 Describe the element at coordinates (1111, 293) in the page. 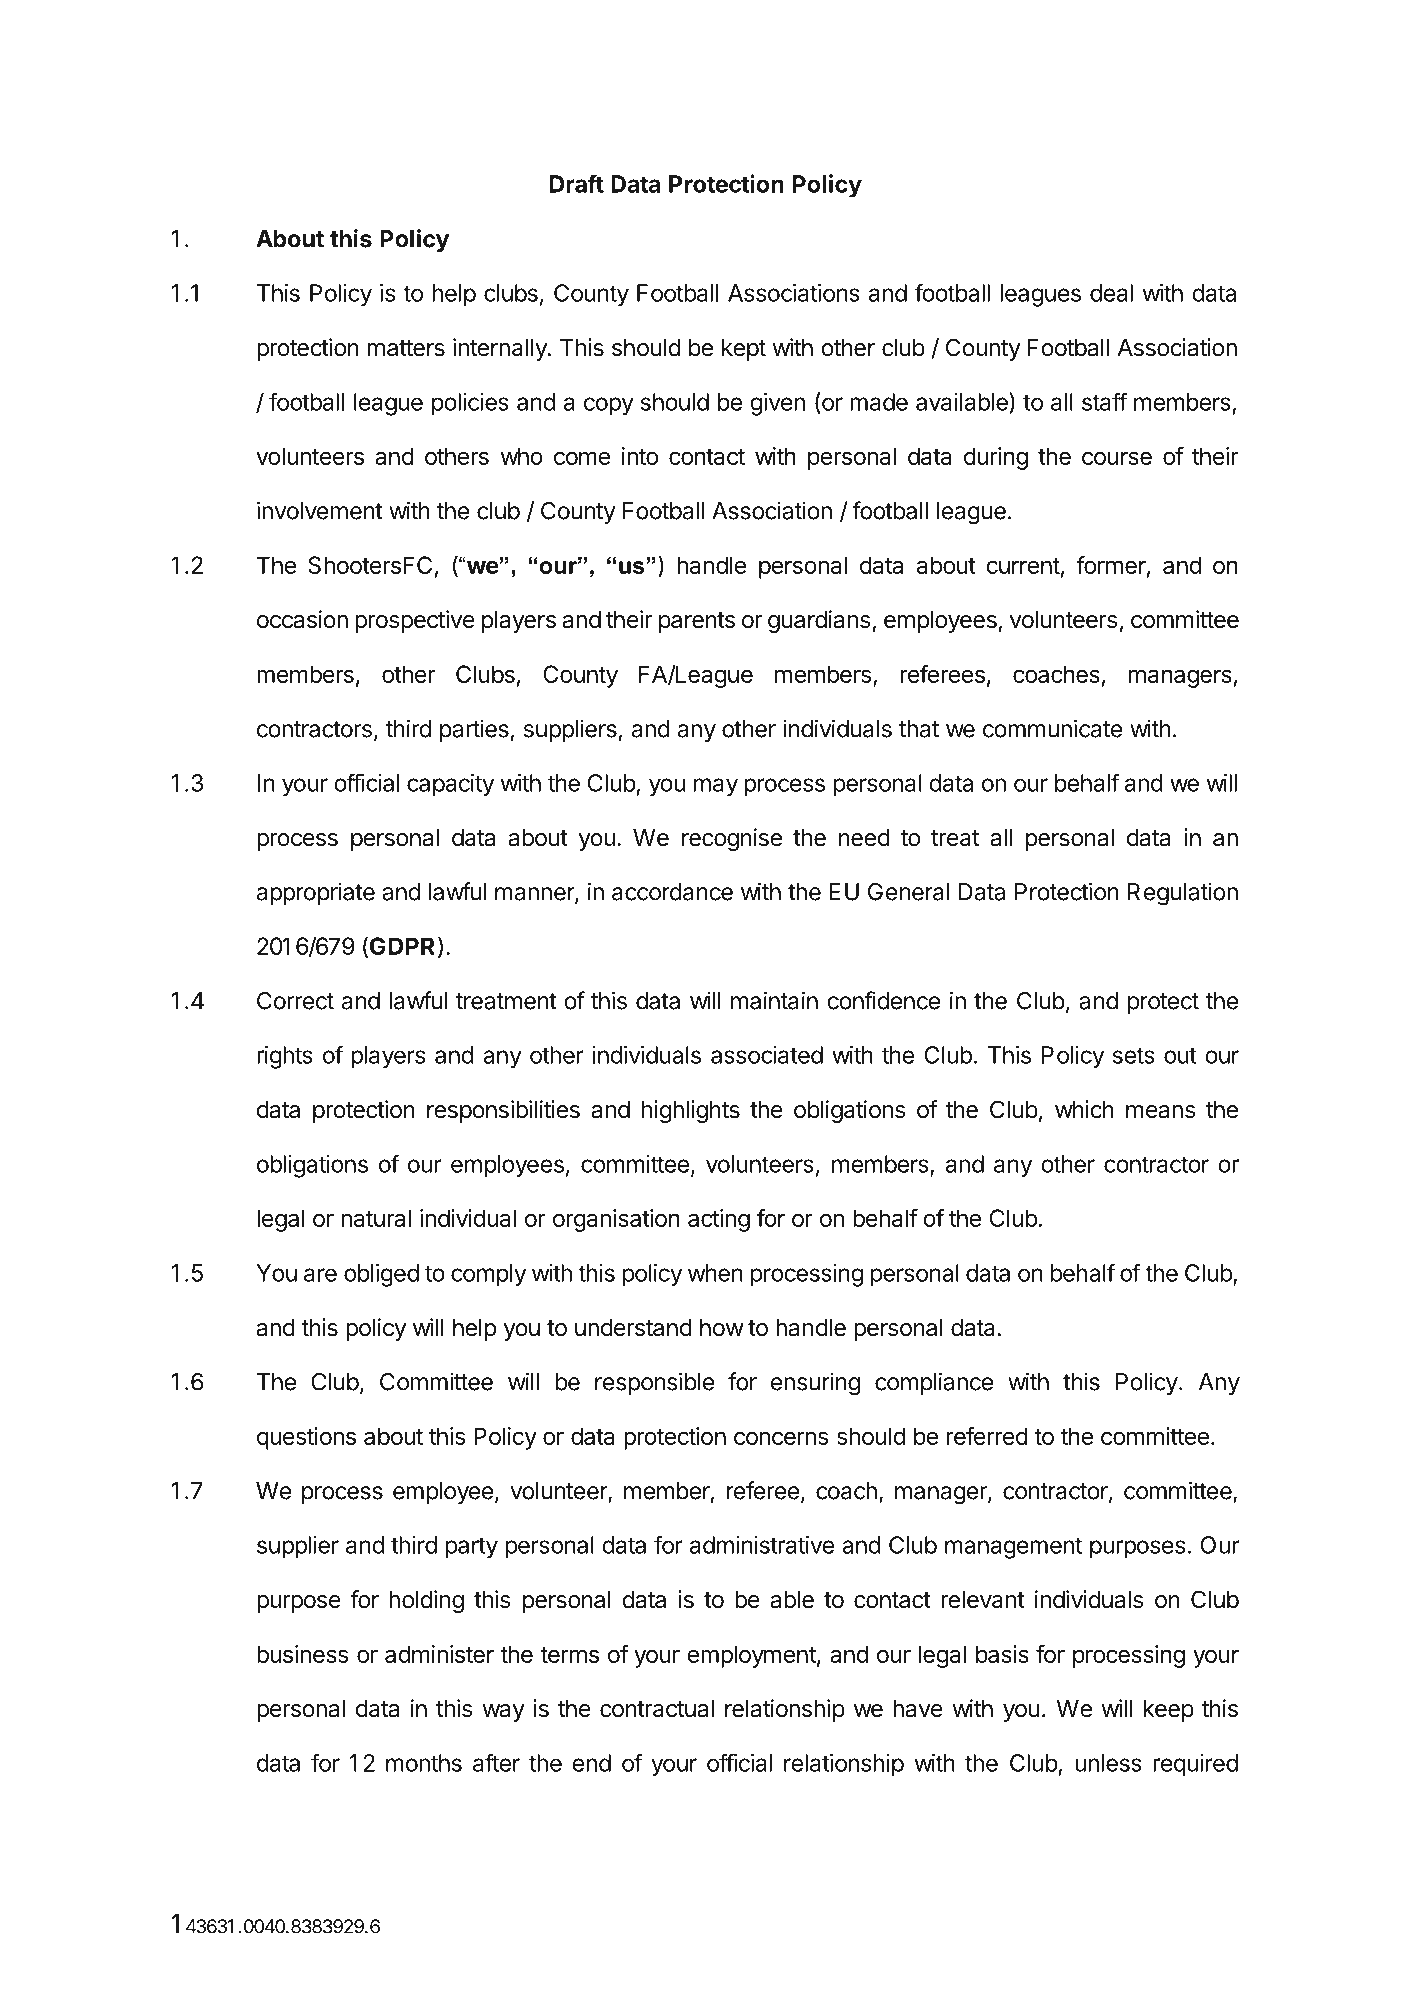

I see `deal` at that location.
